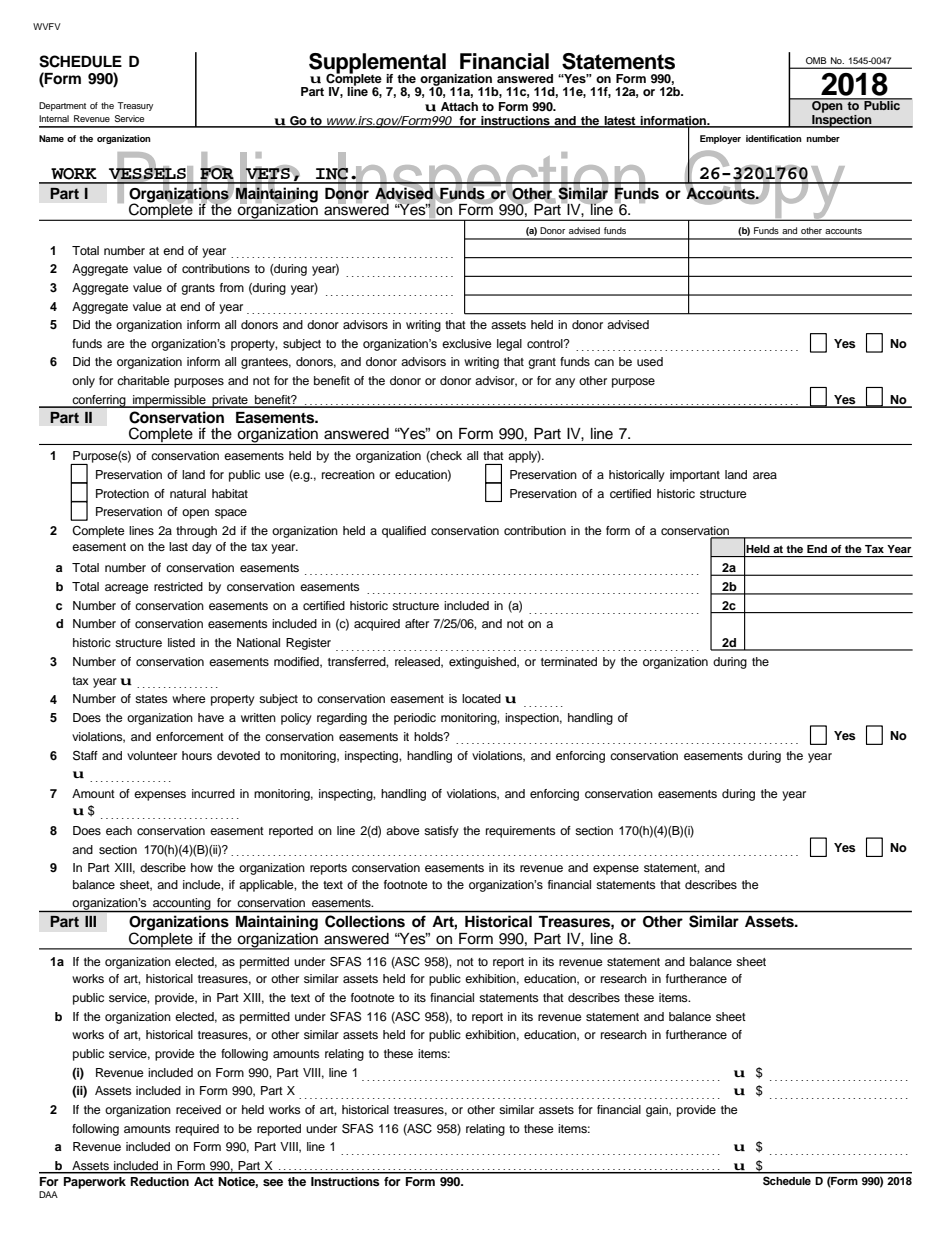  What do you see at coordinates (720, 139) in the screenshot?
I see `Employer` at bounding box center [720, 139].
